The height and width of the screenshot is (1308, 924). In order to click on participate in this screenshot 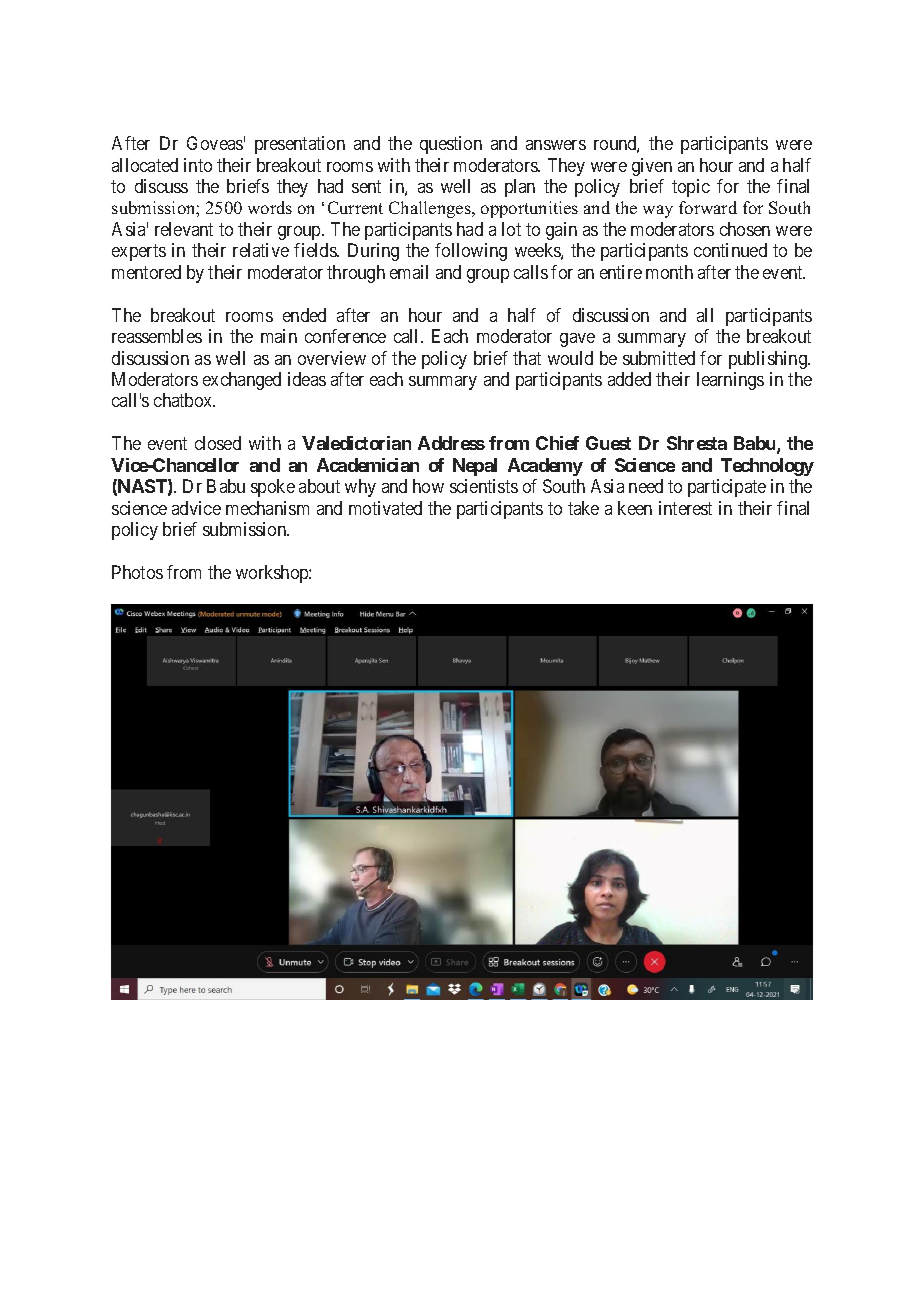, I will do `click(727, 488)`.
